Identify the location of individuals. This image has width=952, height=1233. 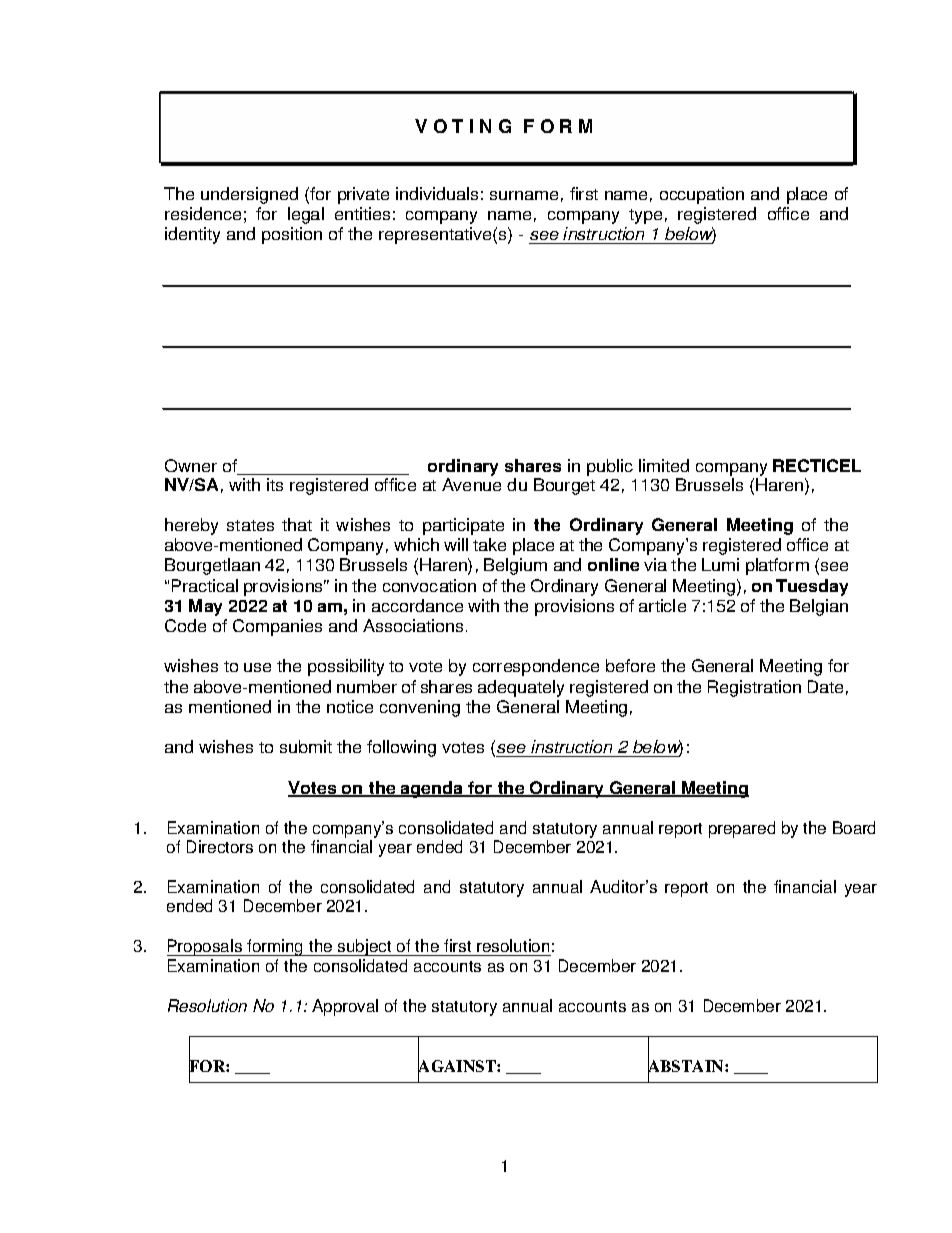
(437, 193).
